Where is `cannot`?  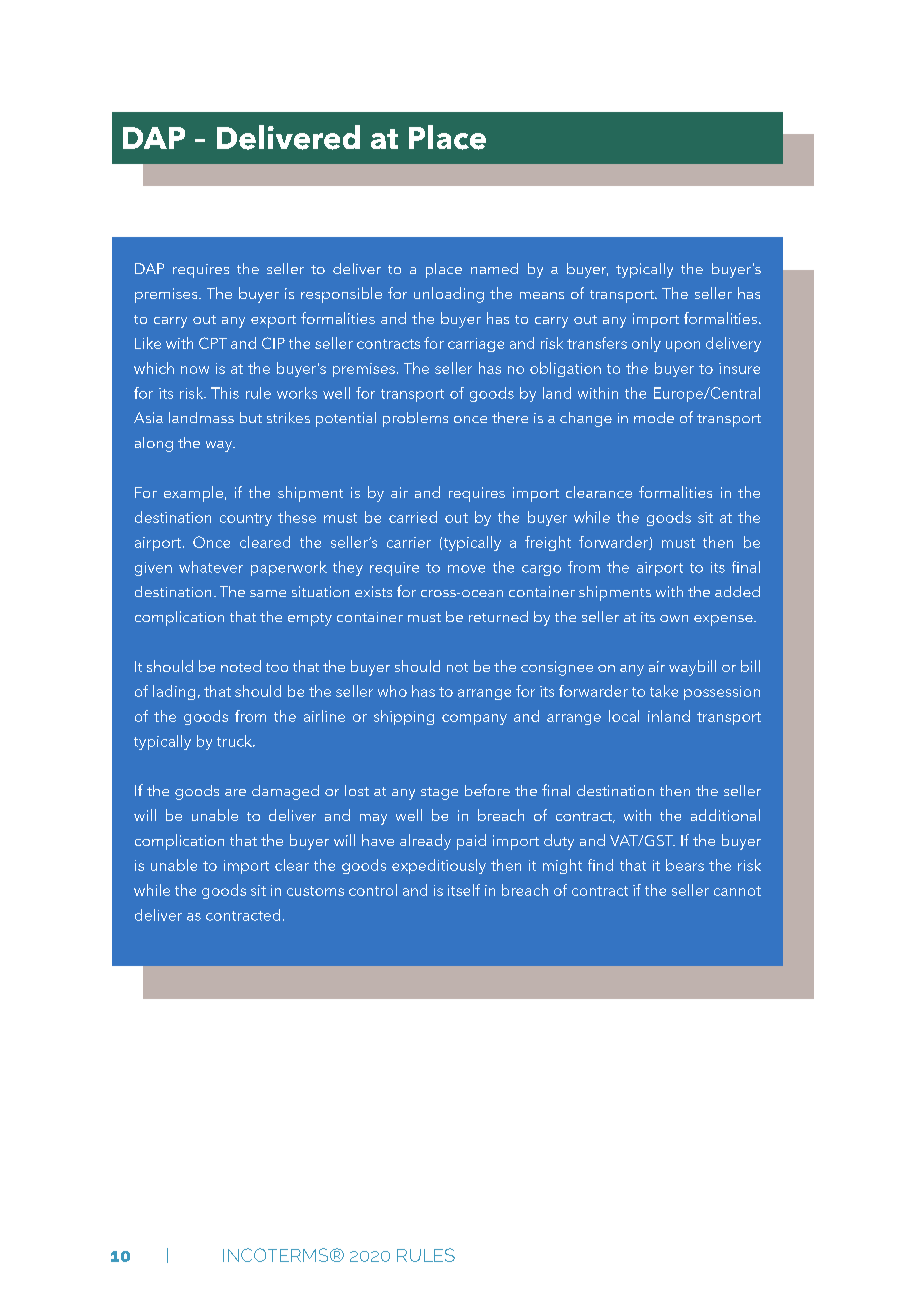 cannot is located at coordinates (737, 891).
